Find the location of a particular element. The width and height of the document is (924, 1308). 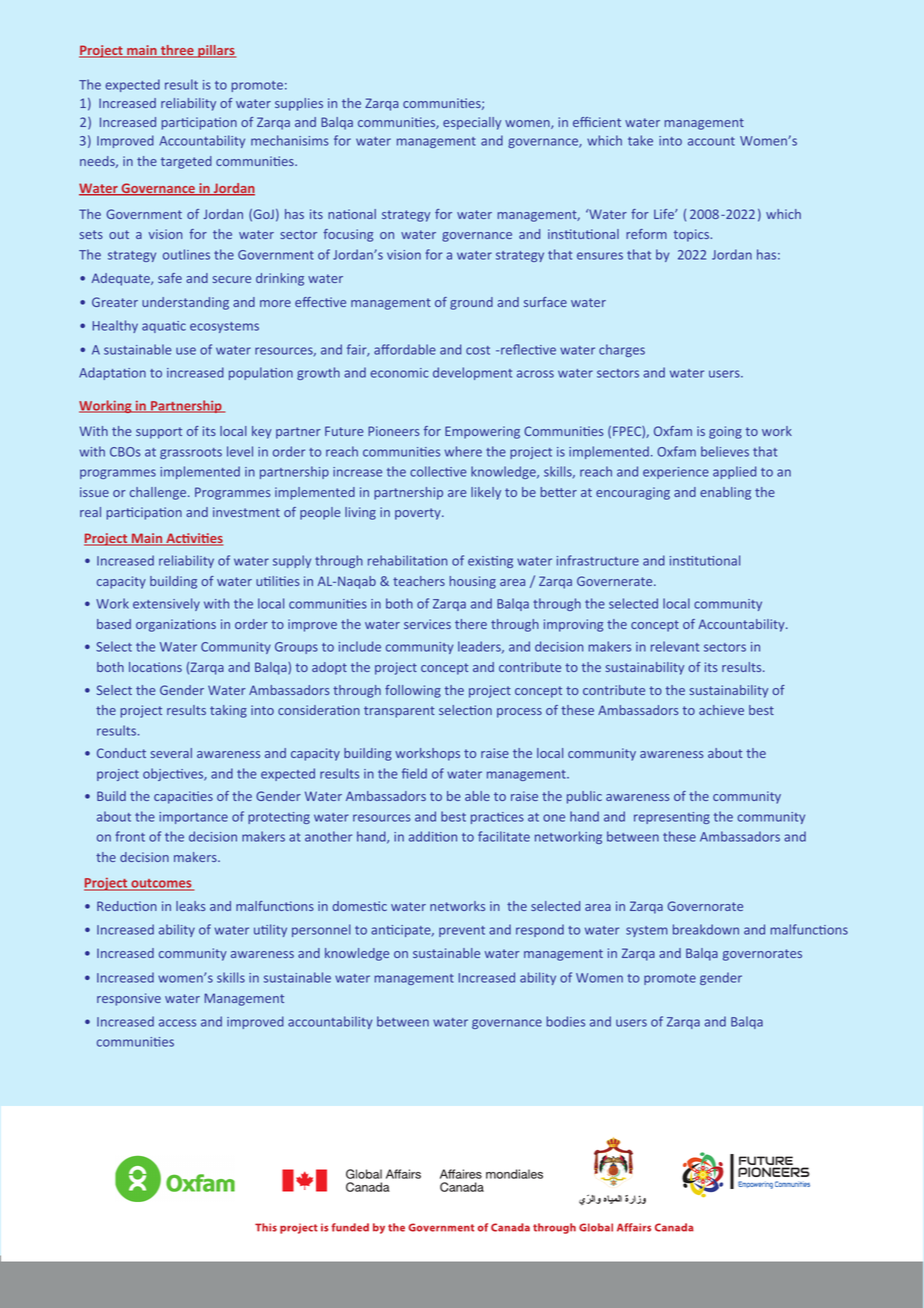

rehabilitation is located at coordinates (407, 560).
